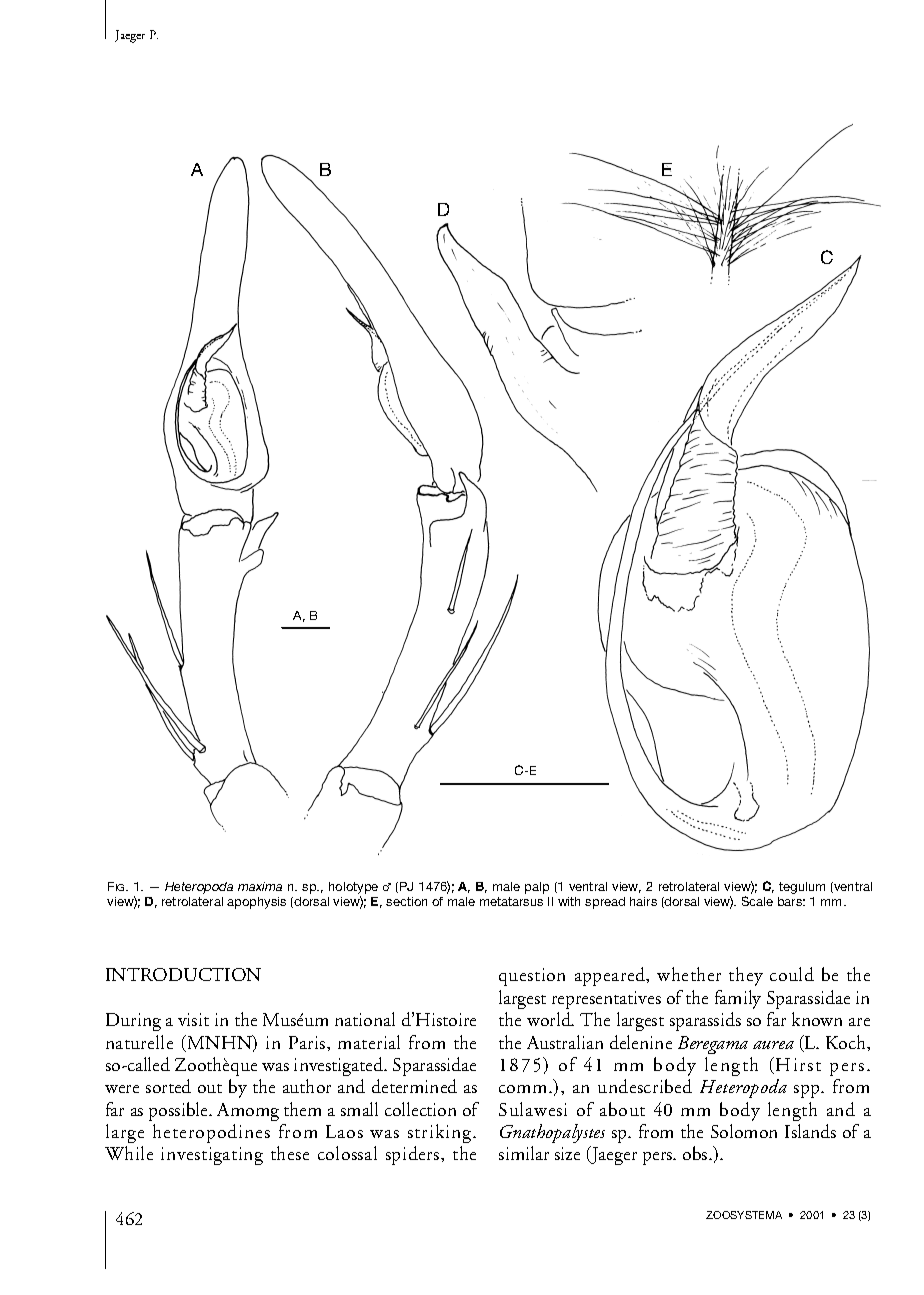 The width and height of the screenshot is (924, 1295). What do you see at coordinates (183, 974) in the screenshot?
I see `INTRODUCTION` at bounding box center [183, 974].
